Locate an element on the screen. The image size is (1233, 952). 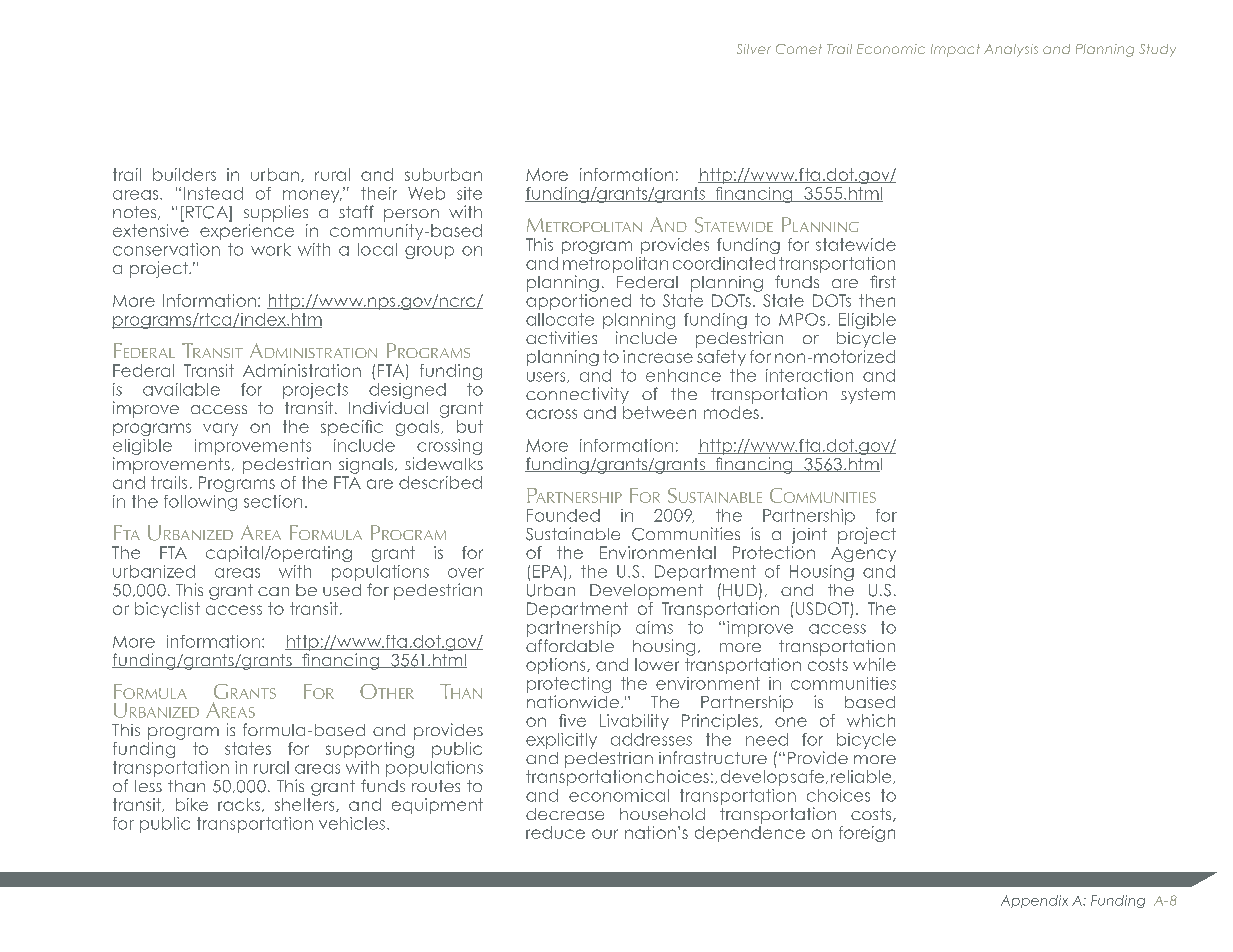
then is located at coordinates (877, 300).
